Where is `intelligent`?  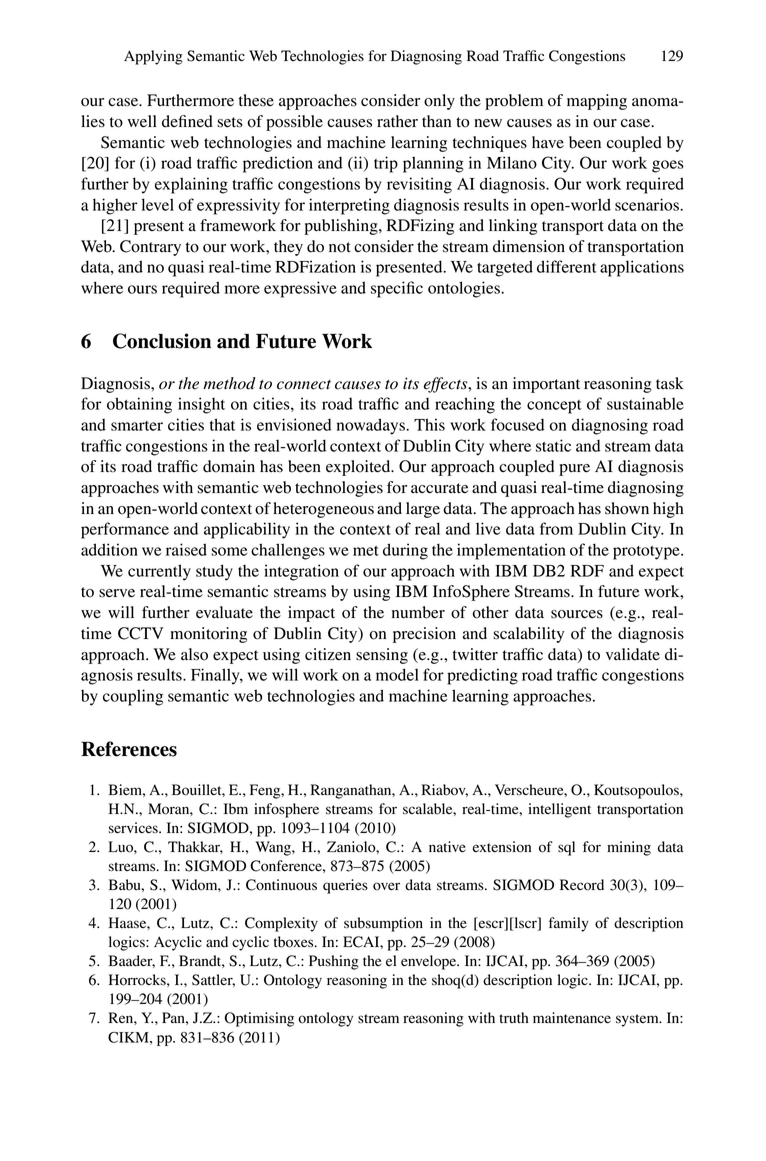 intelligent is located at coordinates (559, 810).
